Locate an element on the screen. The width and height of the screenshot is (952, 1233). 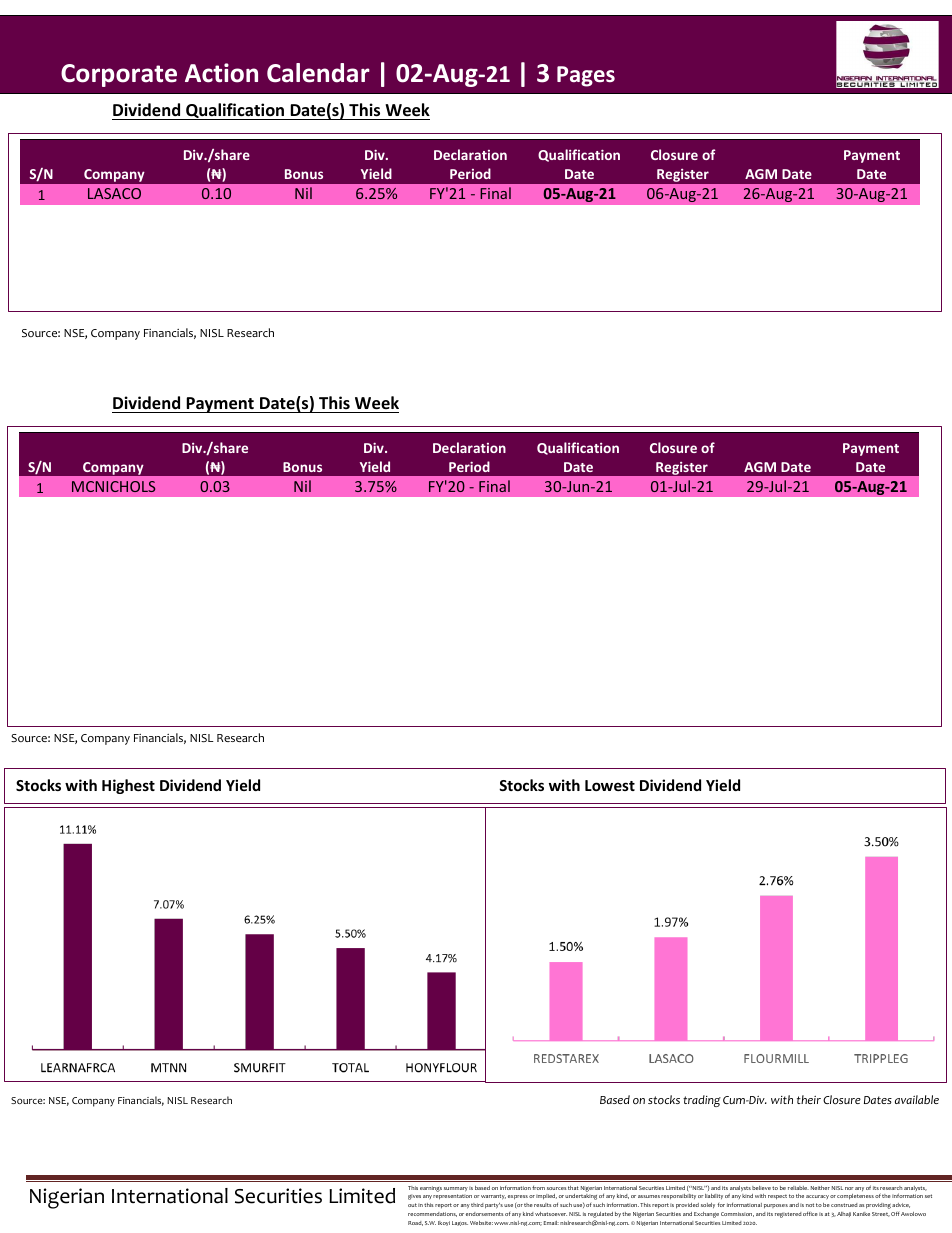
available is located at coordinates (917, 1099).
